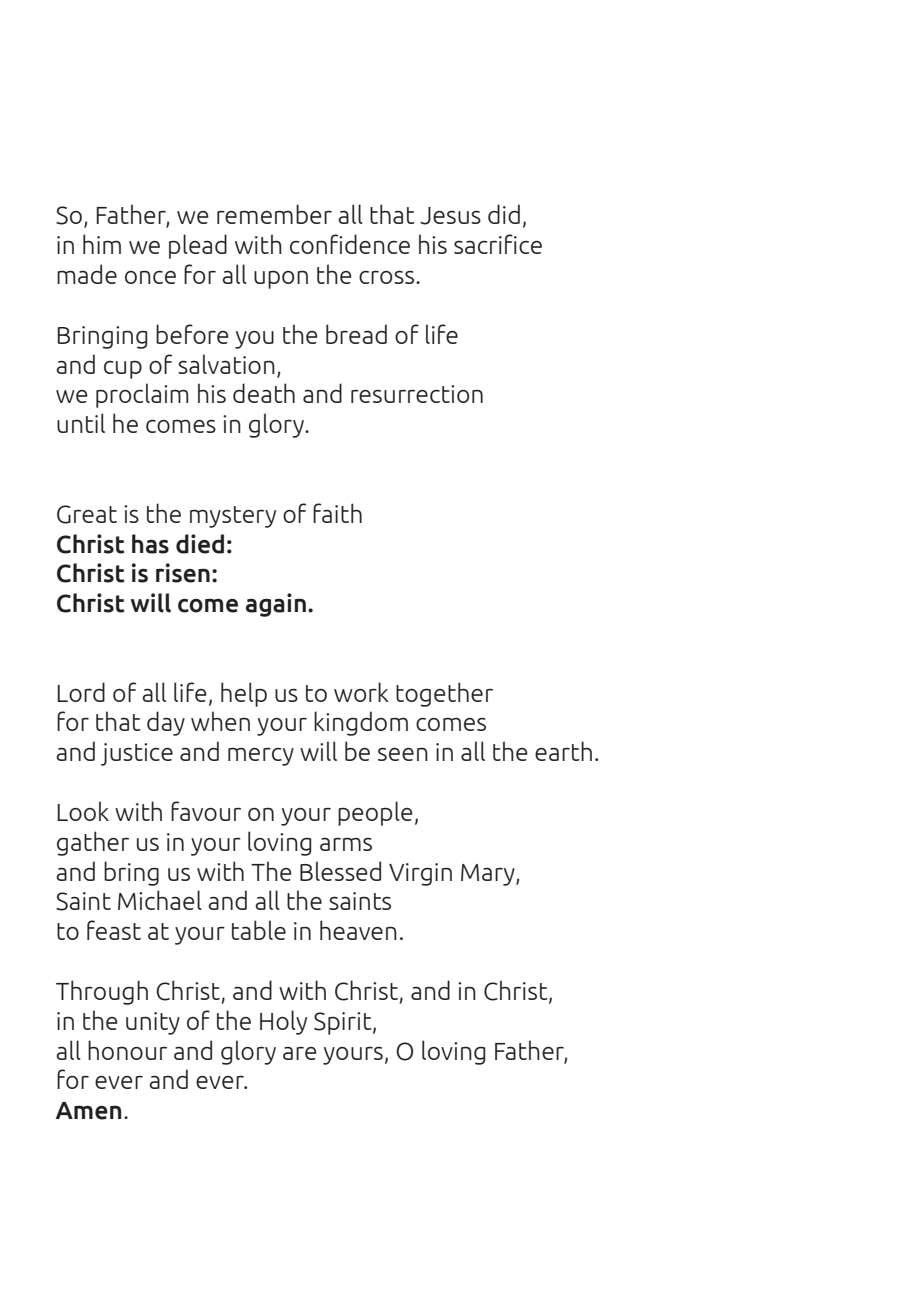 The height and width of the page is (1308, 924). What do you see at coordinates (102, 244) in the page?
I see `him` at bounding box center [102, 244].
